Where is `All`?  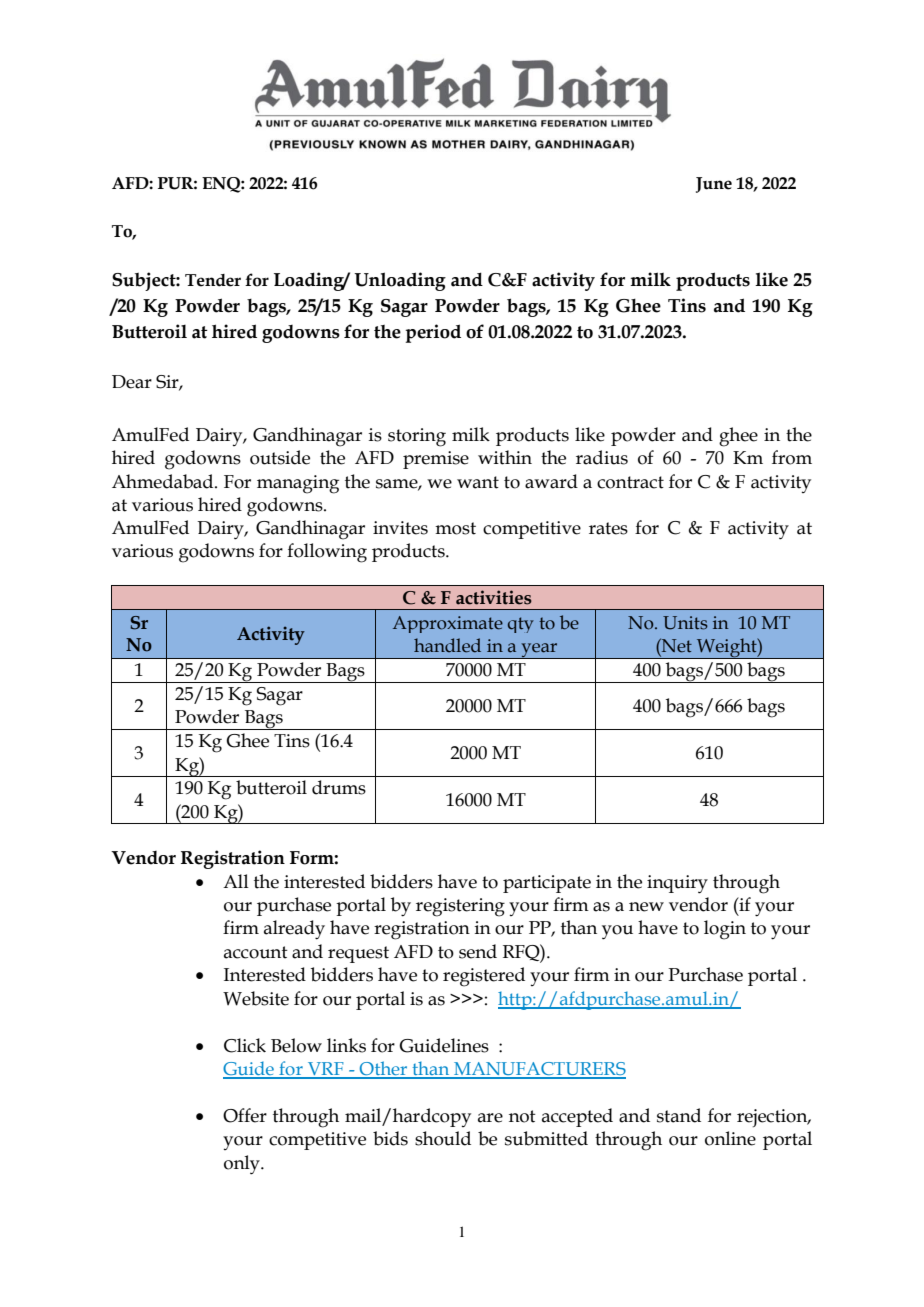 All is located at coordinates (236, 881).
